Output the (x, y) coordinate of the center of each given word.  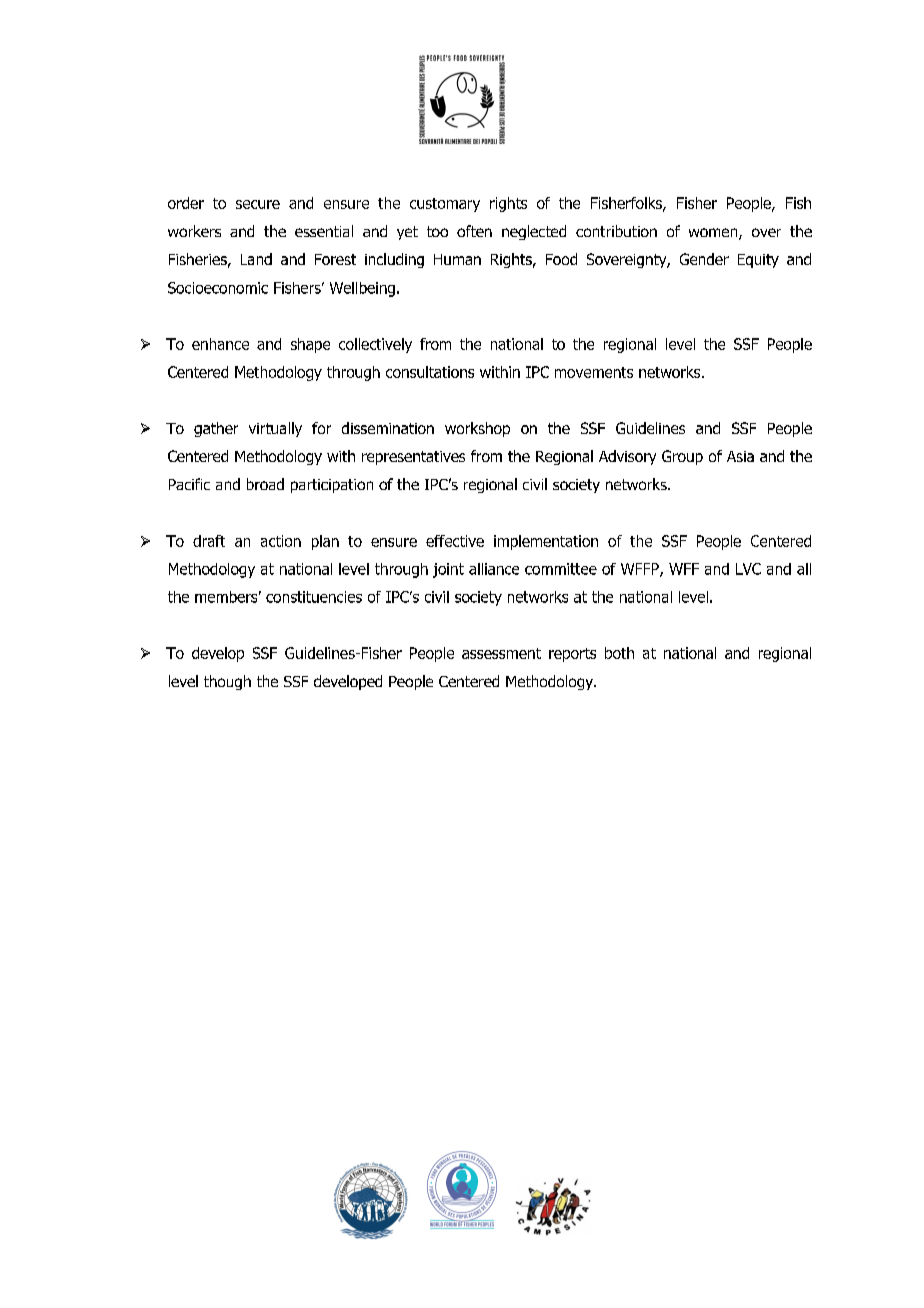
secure (258, 204)
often (474, 231)
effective (455, 541)
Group (682, 457)
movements (594, 372)
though (227, 682)
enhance (220, 344)
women (714, 234)
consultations (430, 372)
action (281, 541)
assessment (501, 653)
